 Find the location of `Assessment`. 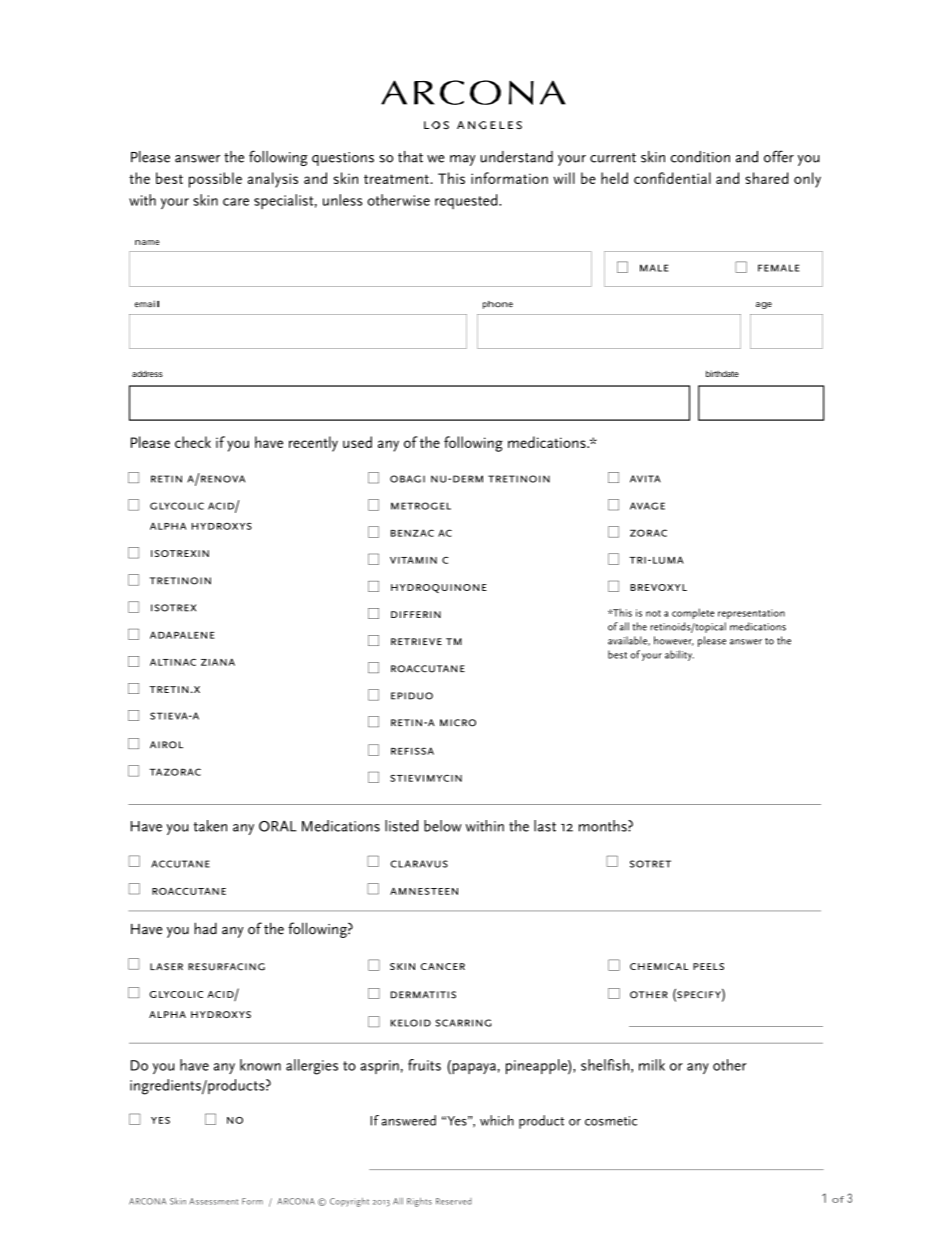

Assessment is located at coordinates (213, 1201).
